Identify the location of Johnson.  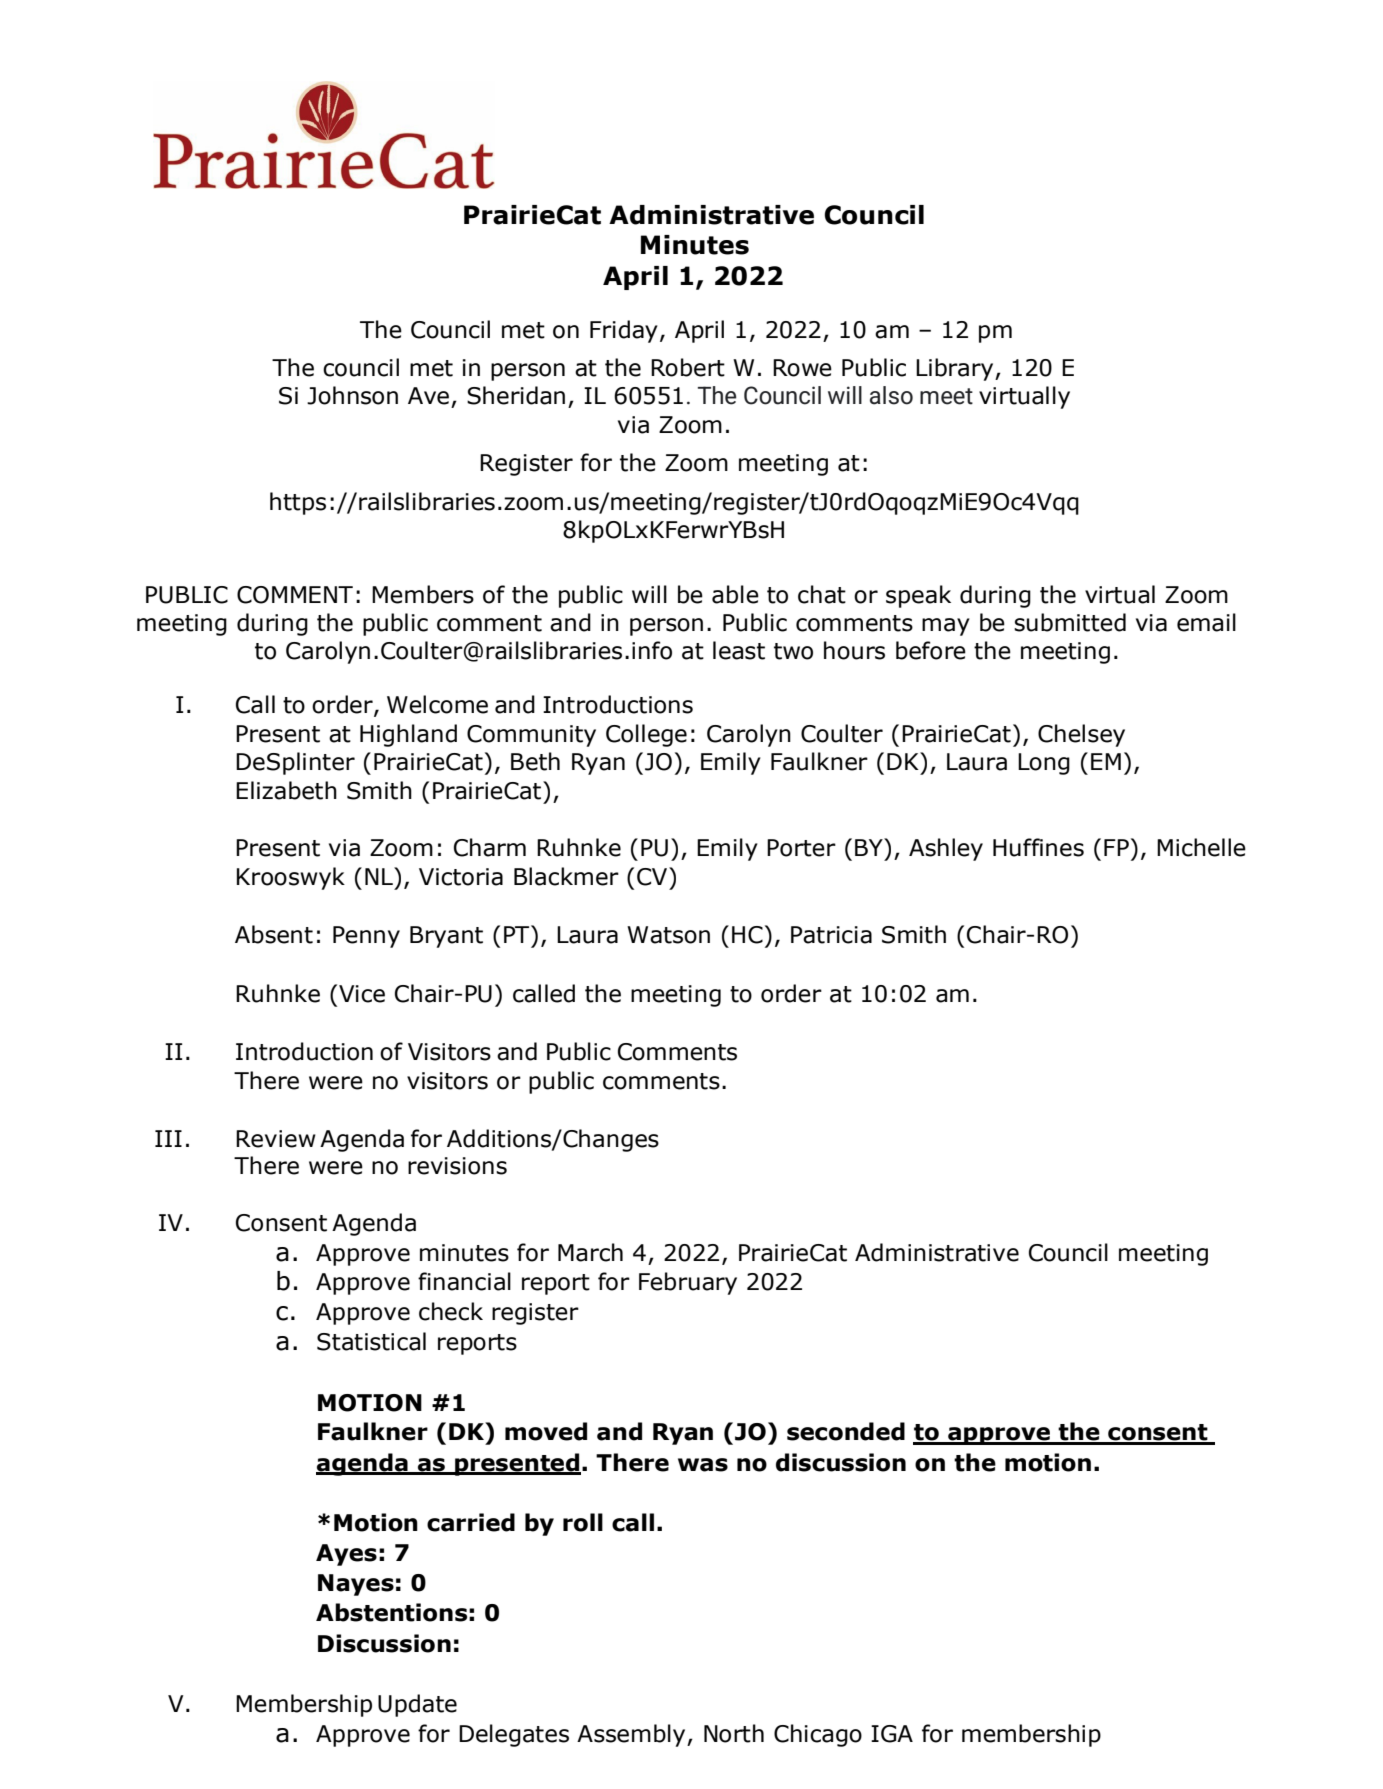
(352, 395).
